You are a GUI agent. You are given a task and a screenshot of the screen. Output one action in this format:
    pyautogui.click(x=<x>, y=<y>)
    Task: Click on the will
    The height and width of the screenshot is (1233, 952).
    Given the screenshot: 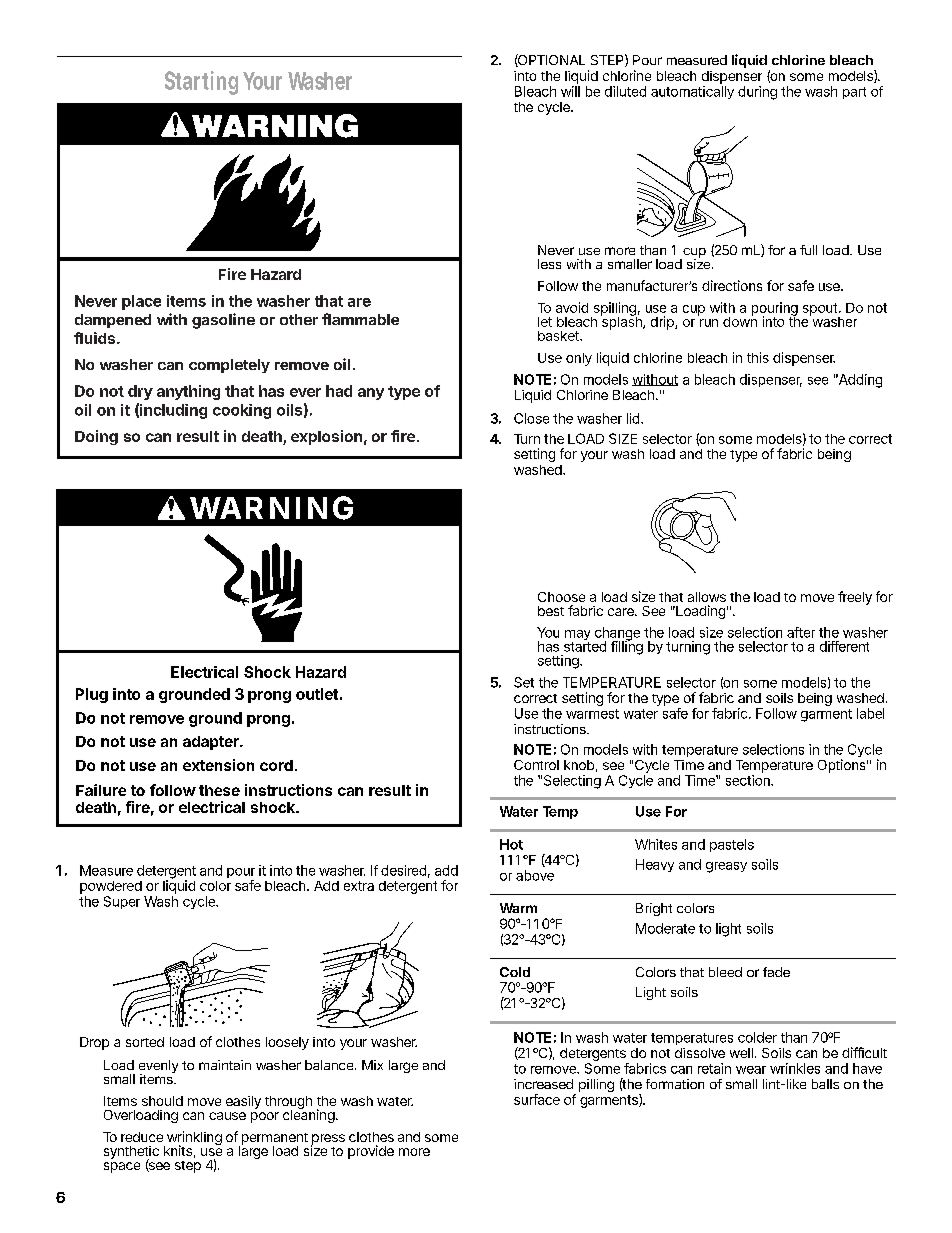 What is the action you would take?
    pyautogui.click(x=570, y=91)
